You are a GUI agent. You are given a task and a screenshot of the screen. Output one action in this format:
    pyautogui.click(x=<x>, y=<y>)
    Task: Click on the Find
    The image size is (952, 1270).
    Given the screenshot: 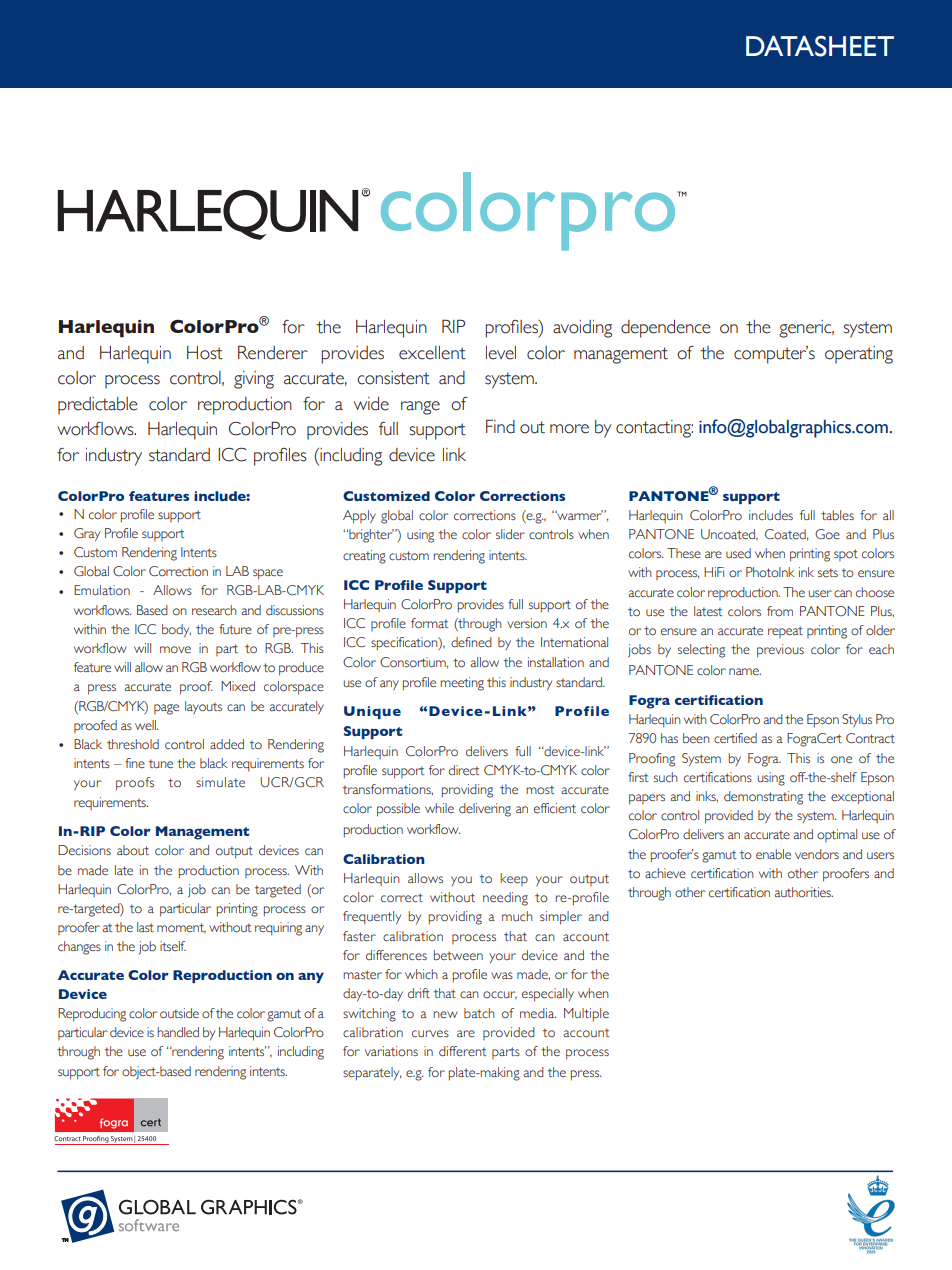 What is the action you would take?
    pyautogui.click(x=500, y=426)
